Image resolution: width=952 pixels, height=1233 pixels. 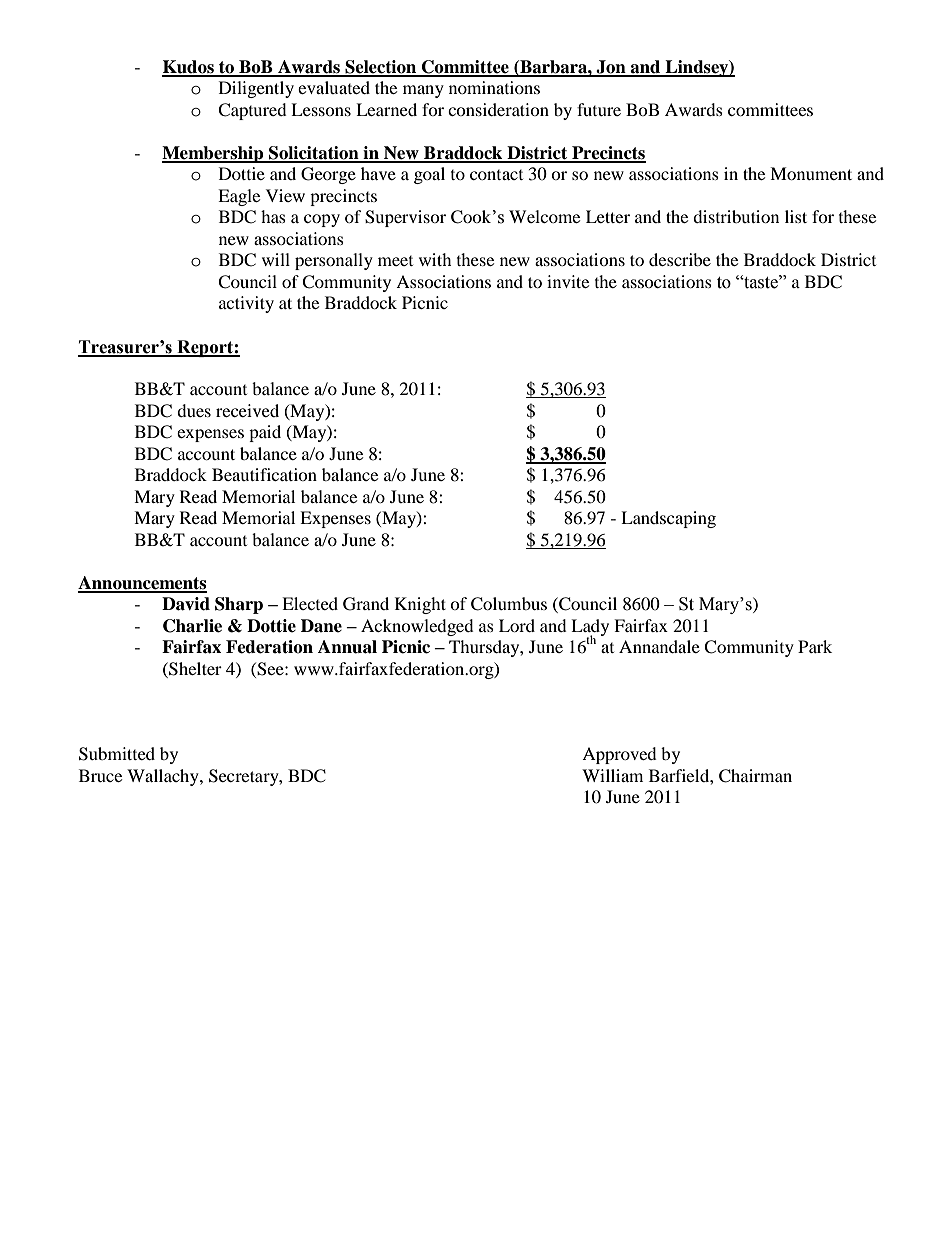 I want to click on invite, so click(x=568, y=281).
